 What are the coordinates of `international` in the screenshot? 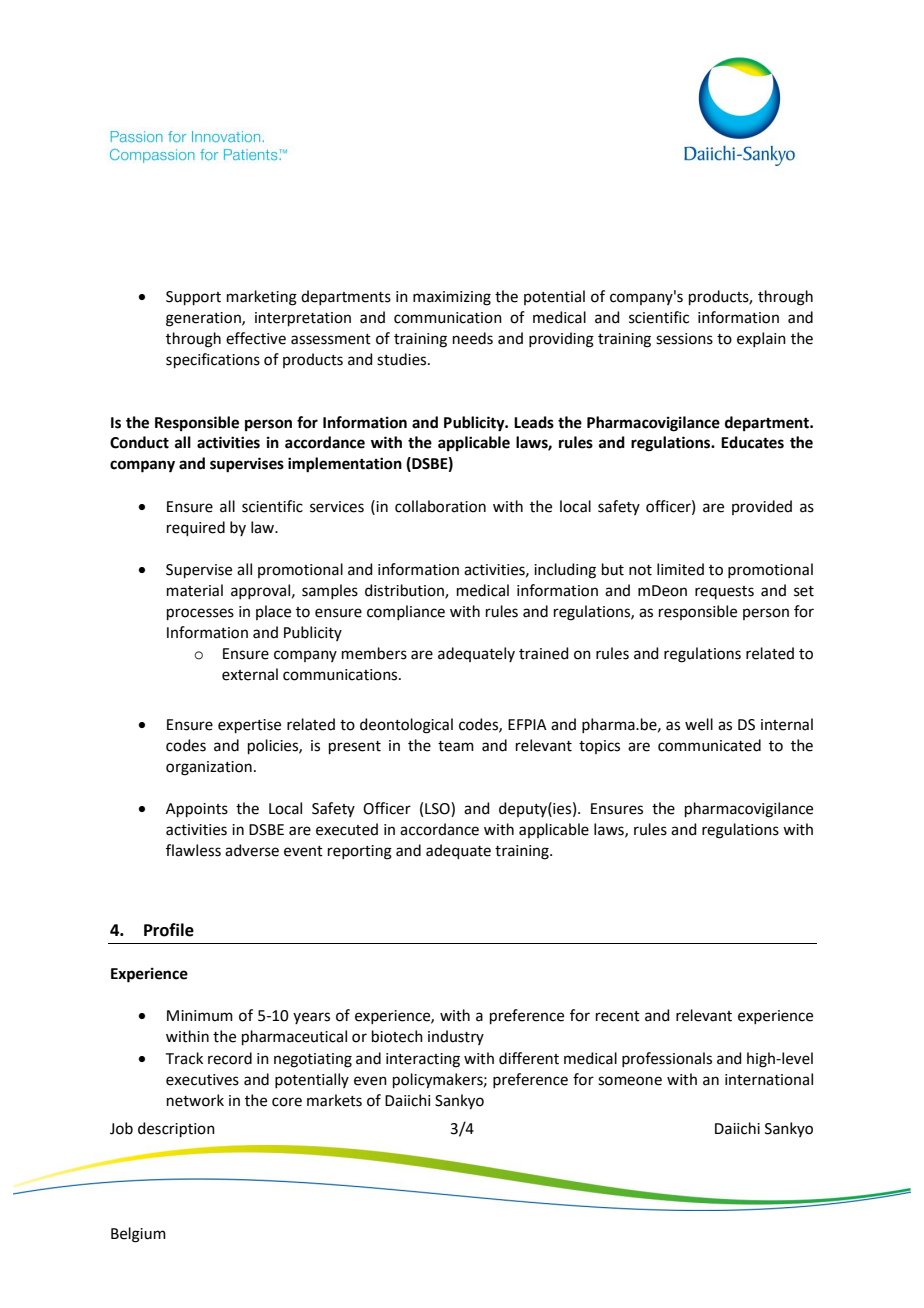 It's located at (769, 1079).
